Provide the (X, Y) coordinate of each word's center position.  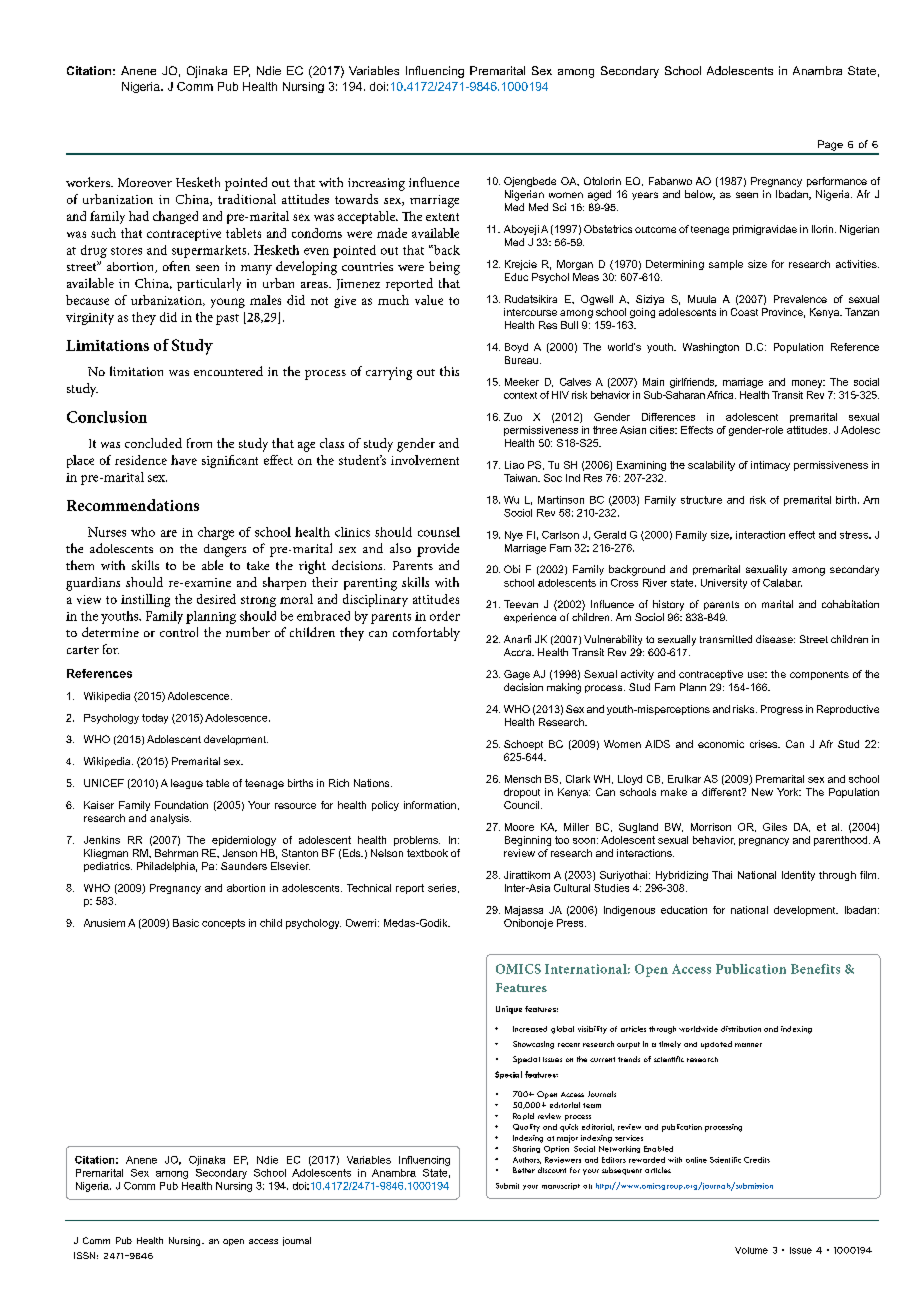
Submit (507, 1186)
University (724, 584)
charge (216, 533)
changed (175, 217)
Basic (186, 923)
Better (524, 1170)
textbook (427, 853)
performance (837, 182)
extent (442, 217)
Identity (798, 876)
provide (438, 550)
